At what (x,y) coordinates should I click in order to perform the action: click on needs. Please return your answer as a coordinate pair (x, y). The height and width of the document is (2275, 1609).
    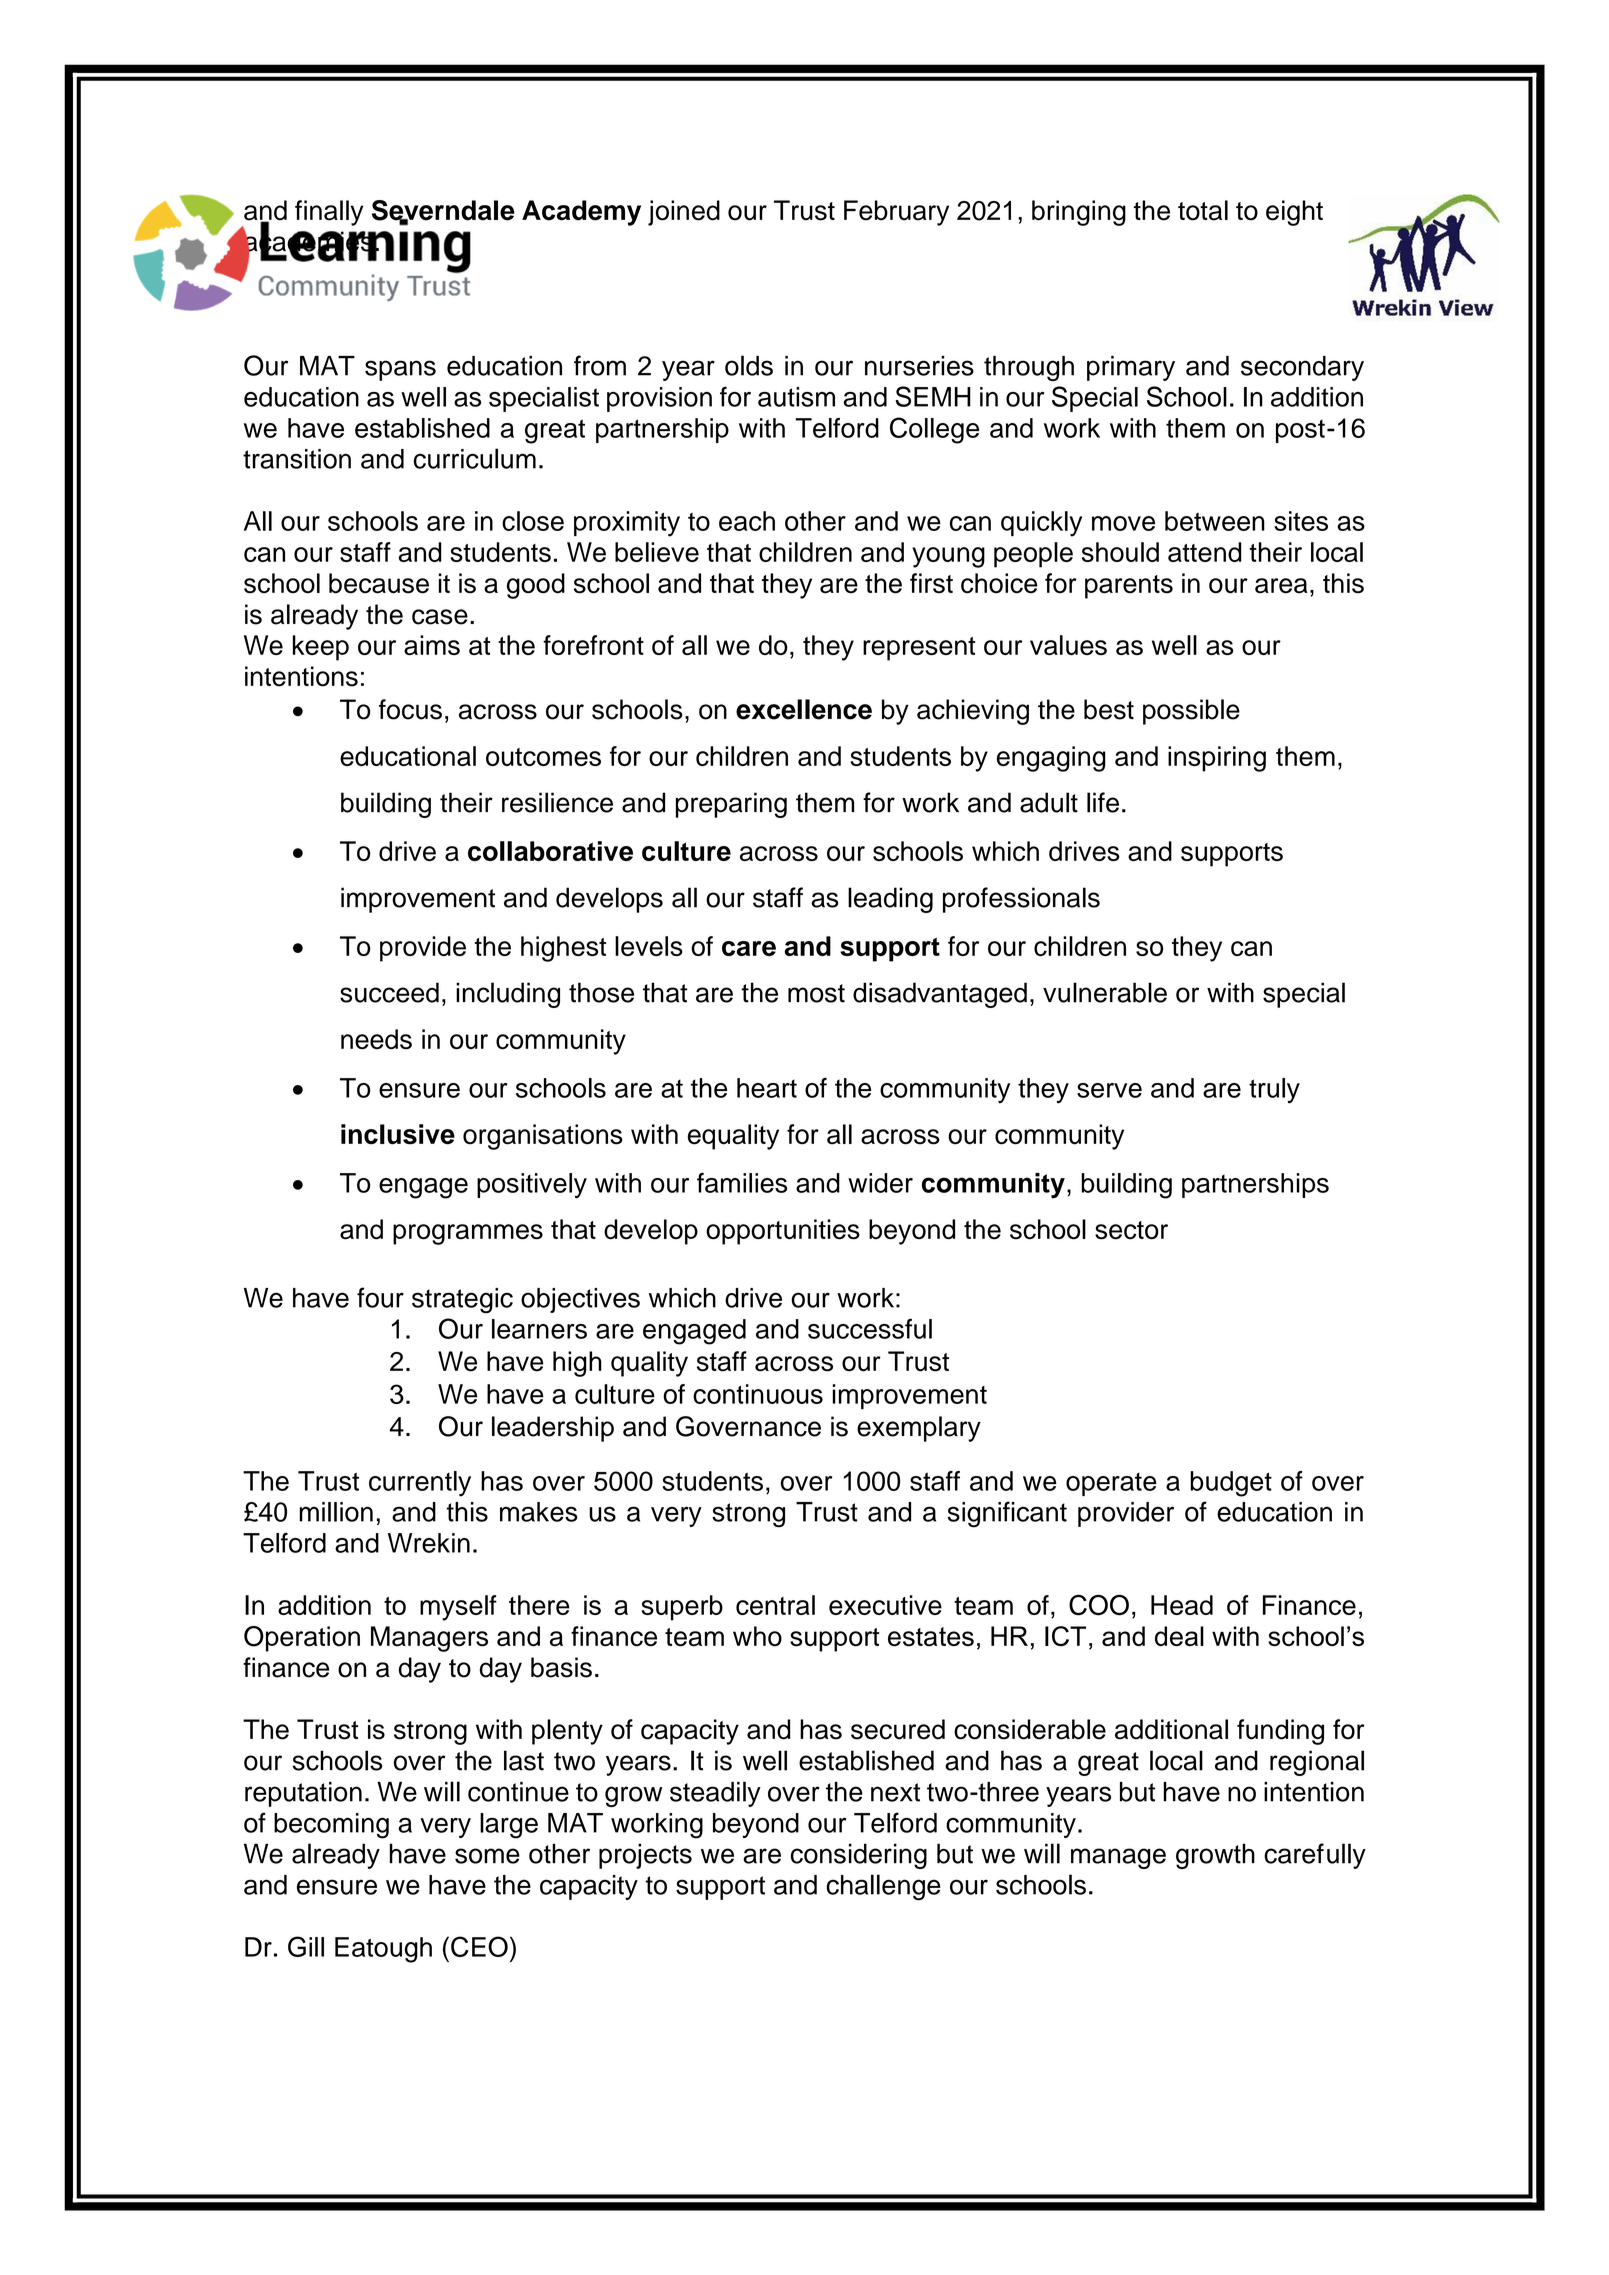
    Looking at the image, I should click on (376, 1039).
